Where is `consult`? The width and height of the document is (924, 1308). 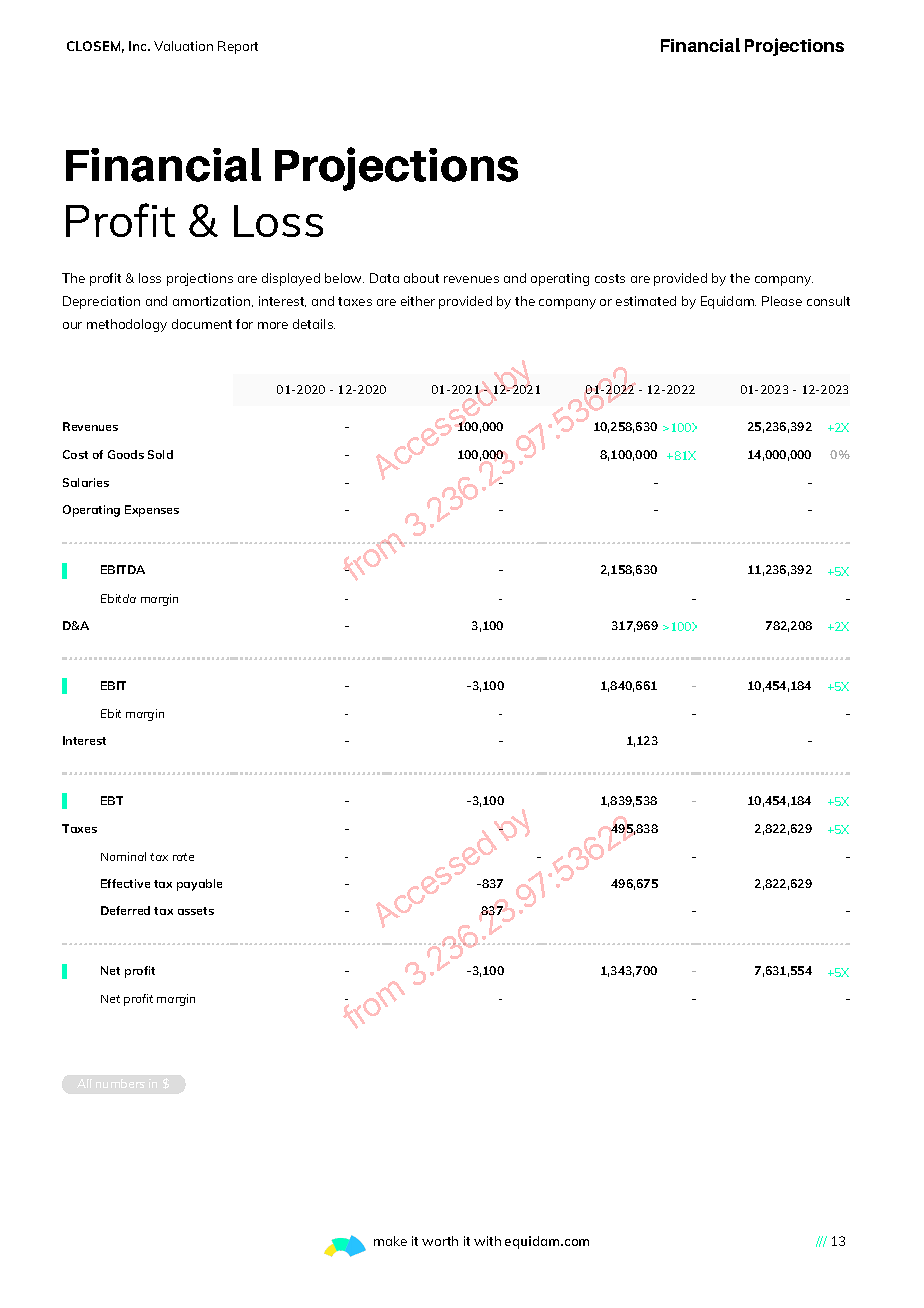 consult is located at coordinates (828, 301).
